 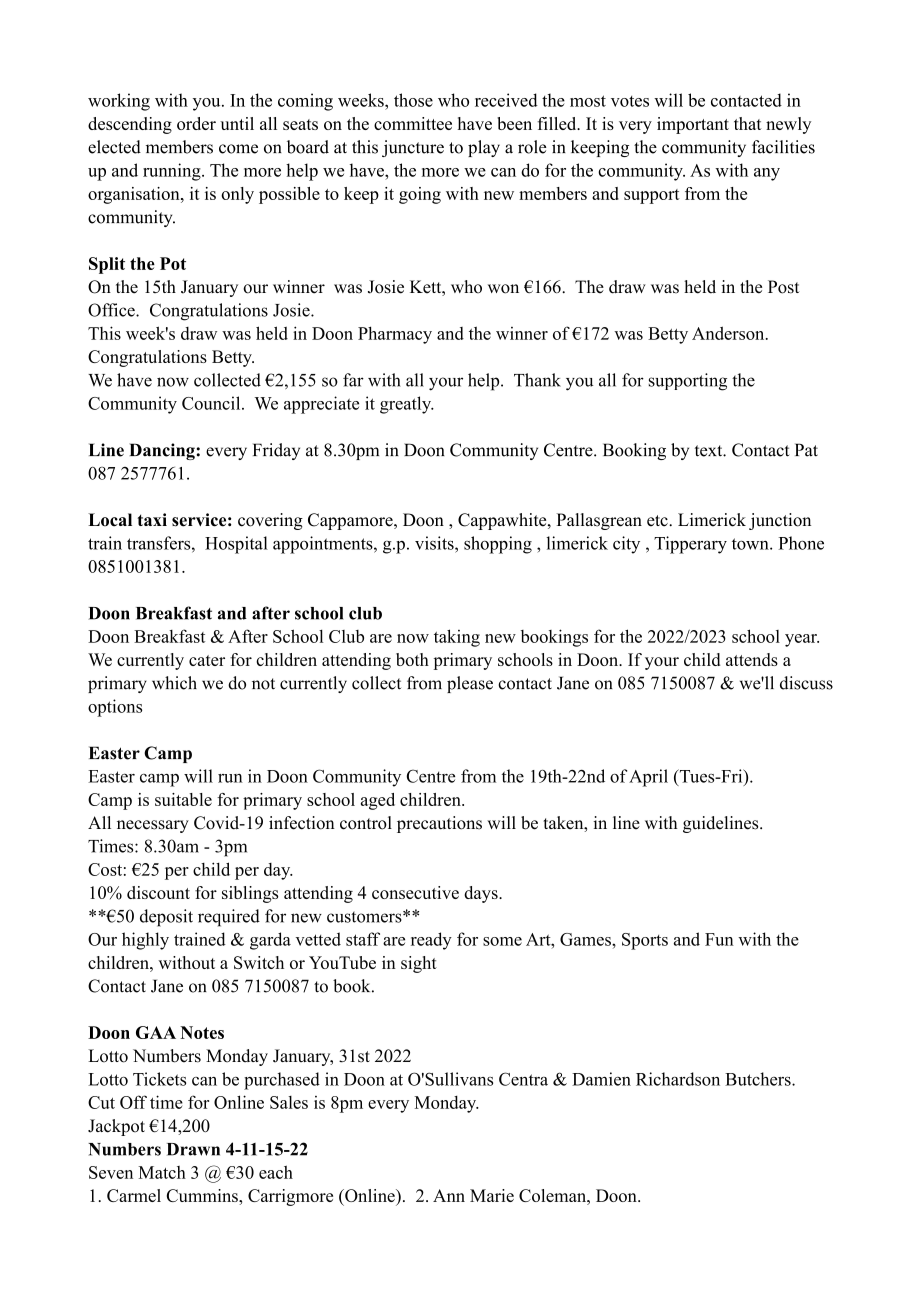 I want to click on town, so click(x=751, y=544).
